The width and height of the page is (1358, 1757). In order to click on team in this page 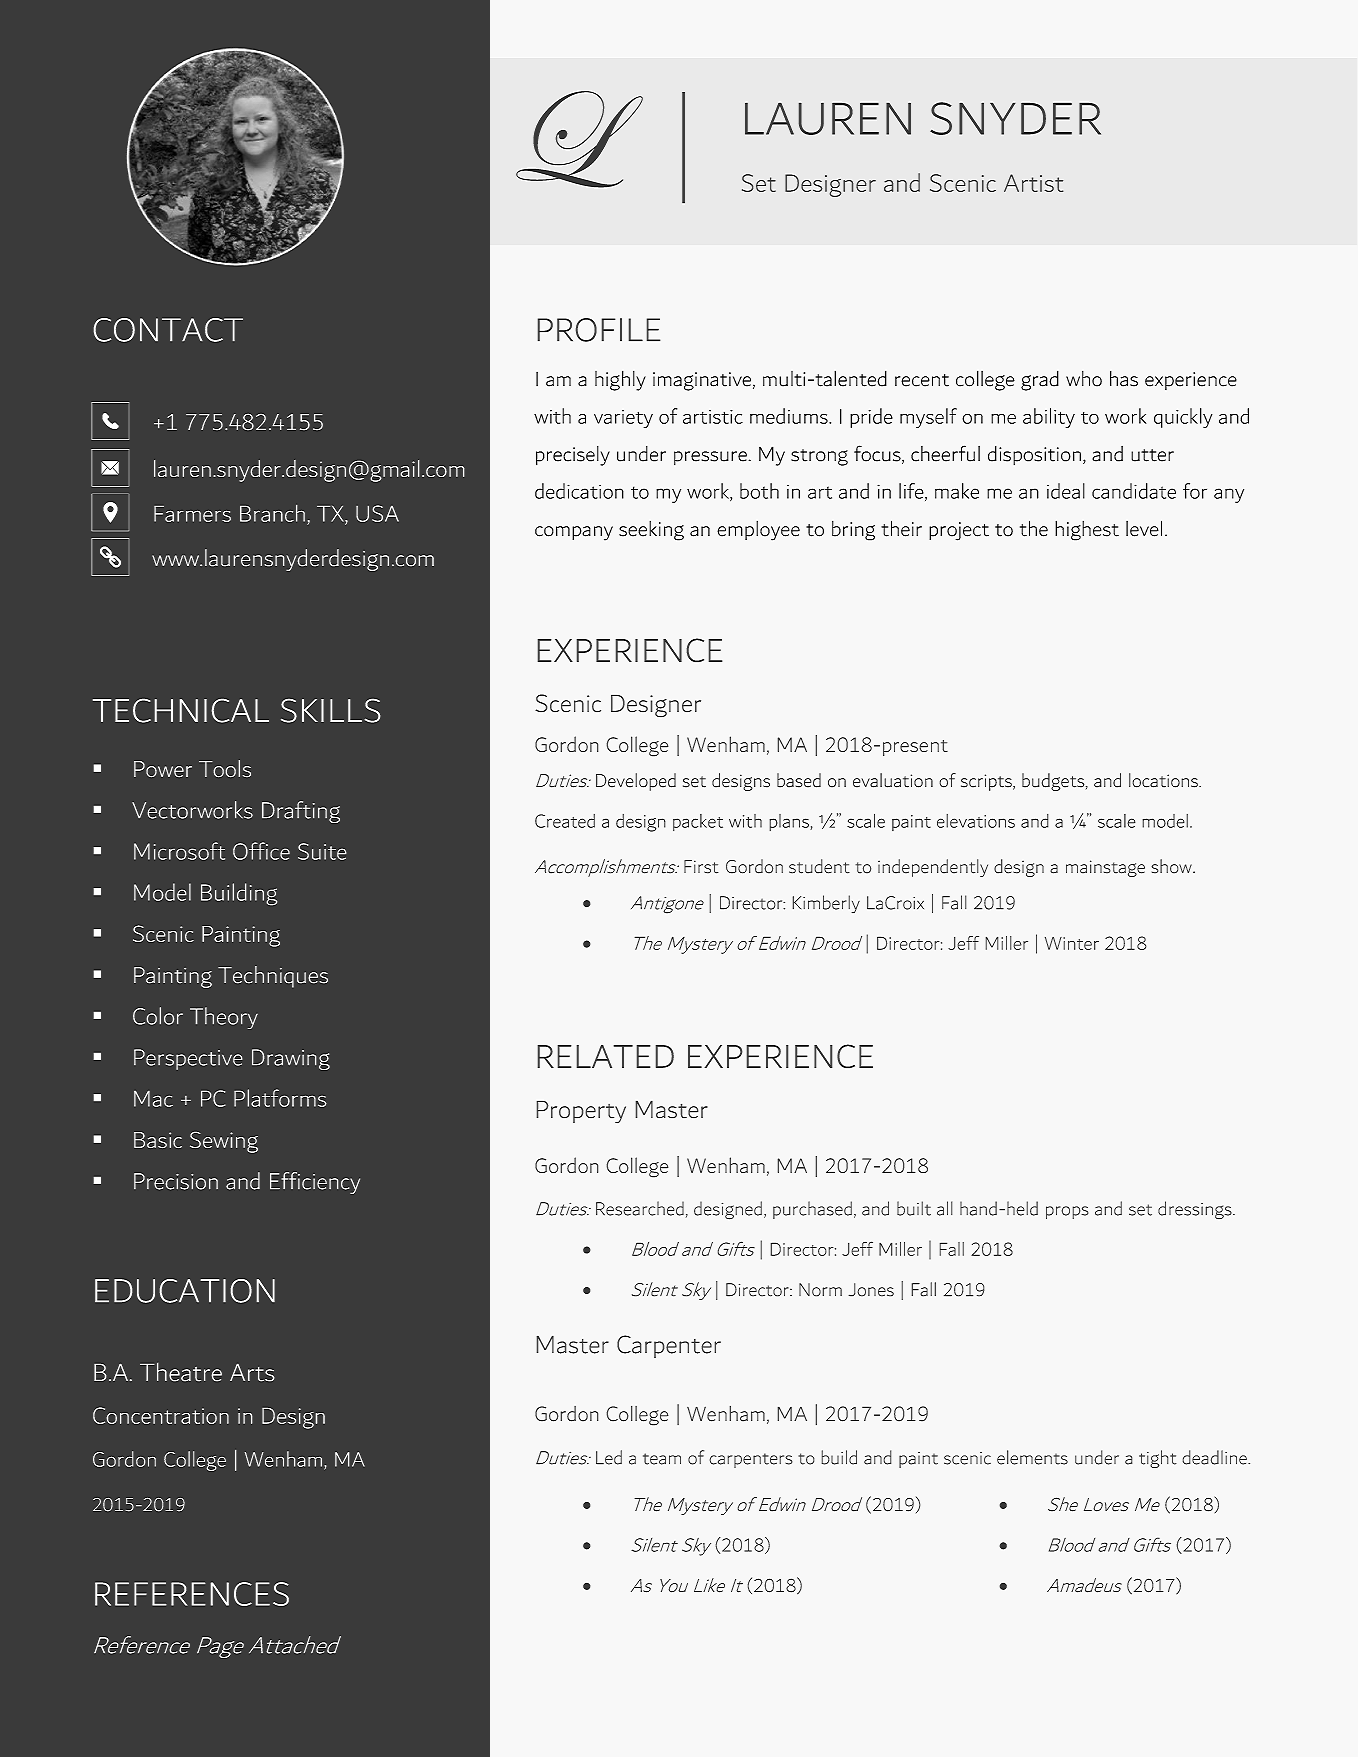, I will do `click(662, 1459)`.
